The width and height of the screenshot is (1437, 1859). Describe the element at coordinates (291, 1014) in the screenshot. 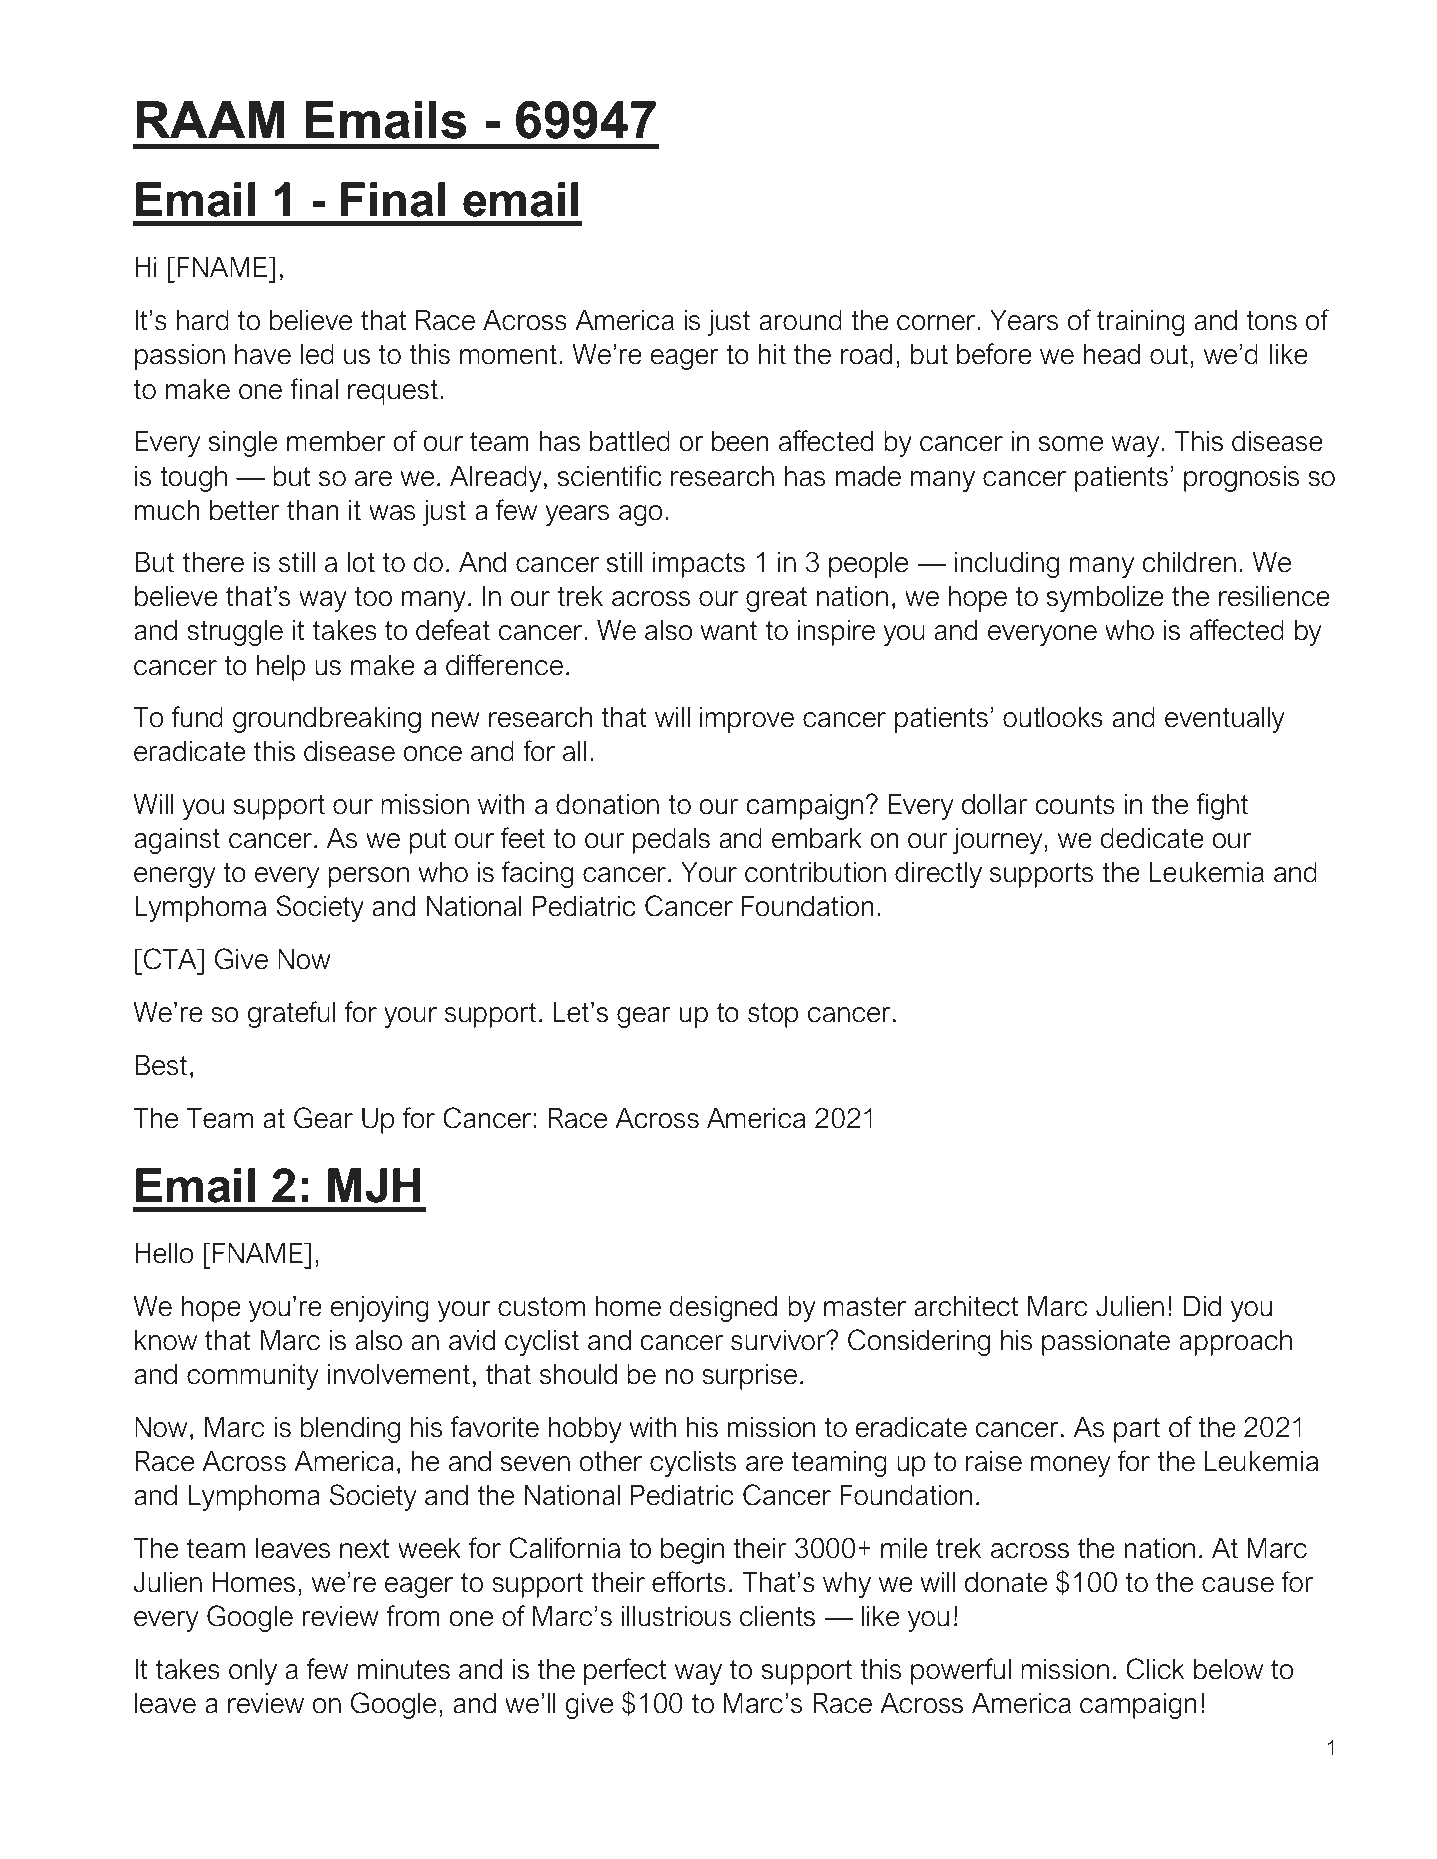

I see `grateful` at that location.
